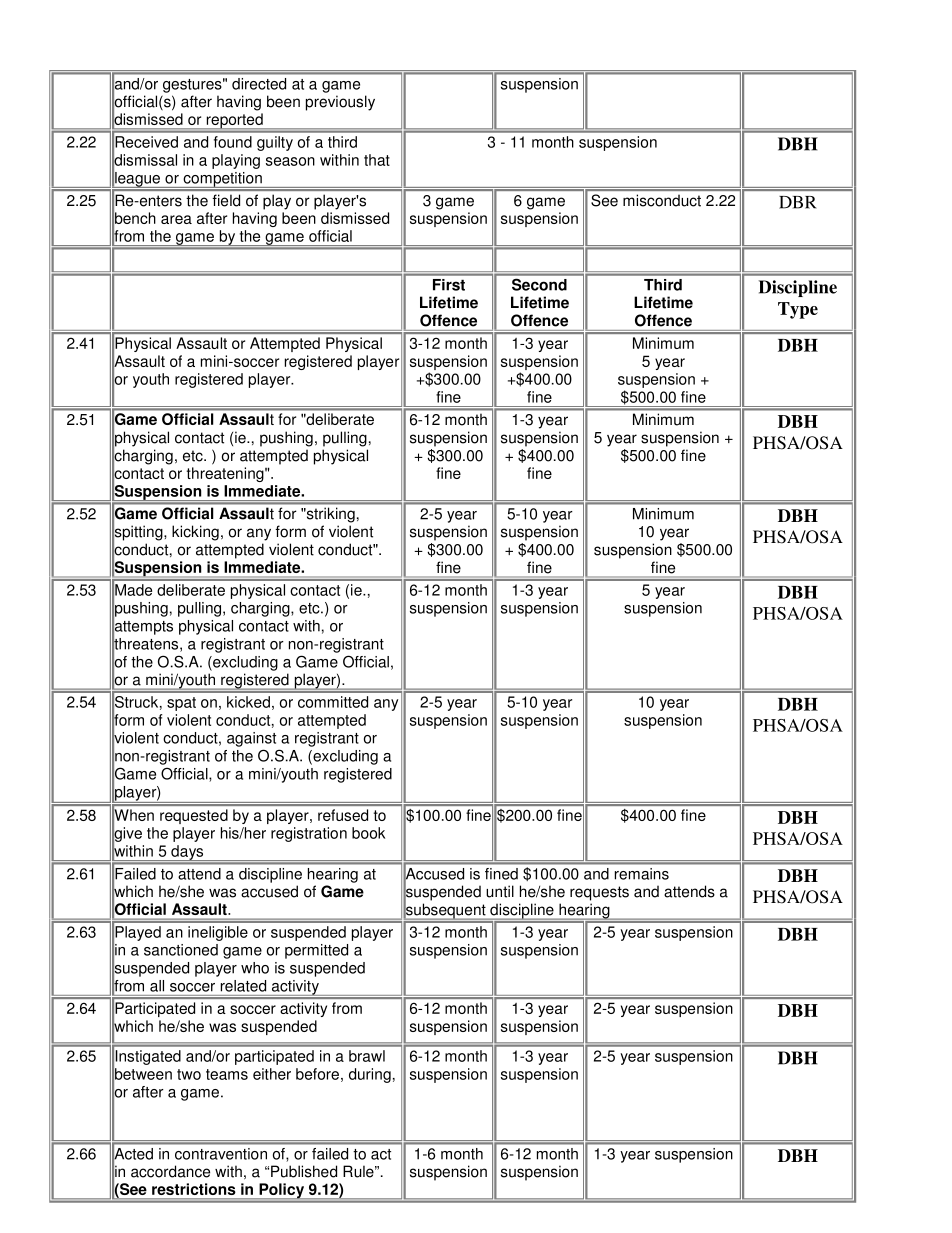  What do you see at coordinates (642, 874) in the screenshot?
I see `remains` at bounding box center [642, 874].
